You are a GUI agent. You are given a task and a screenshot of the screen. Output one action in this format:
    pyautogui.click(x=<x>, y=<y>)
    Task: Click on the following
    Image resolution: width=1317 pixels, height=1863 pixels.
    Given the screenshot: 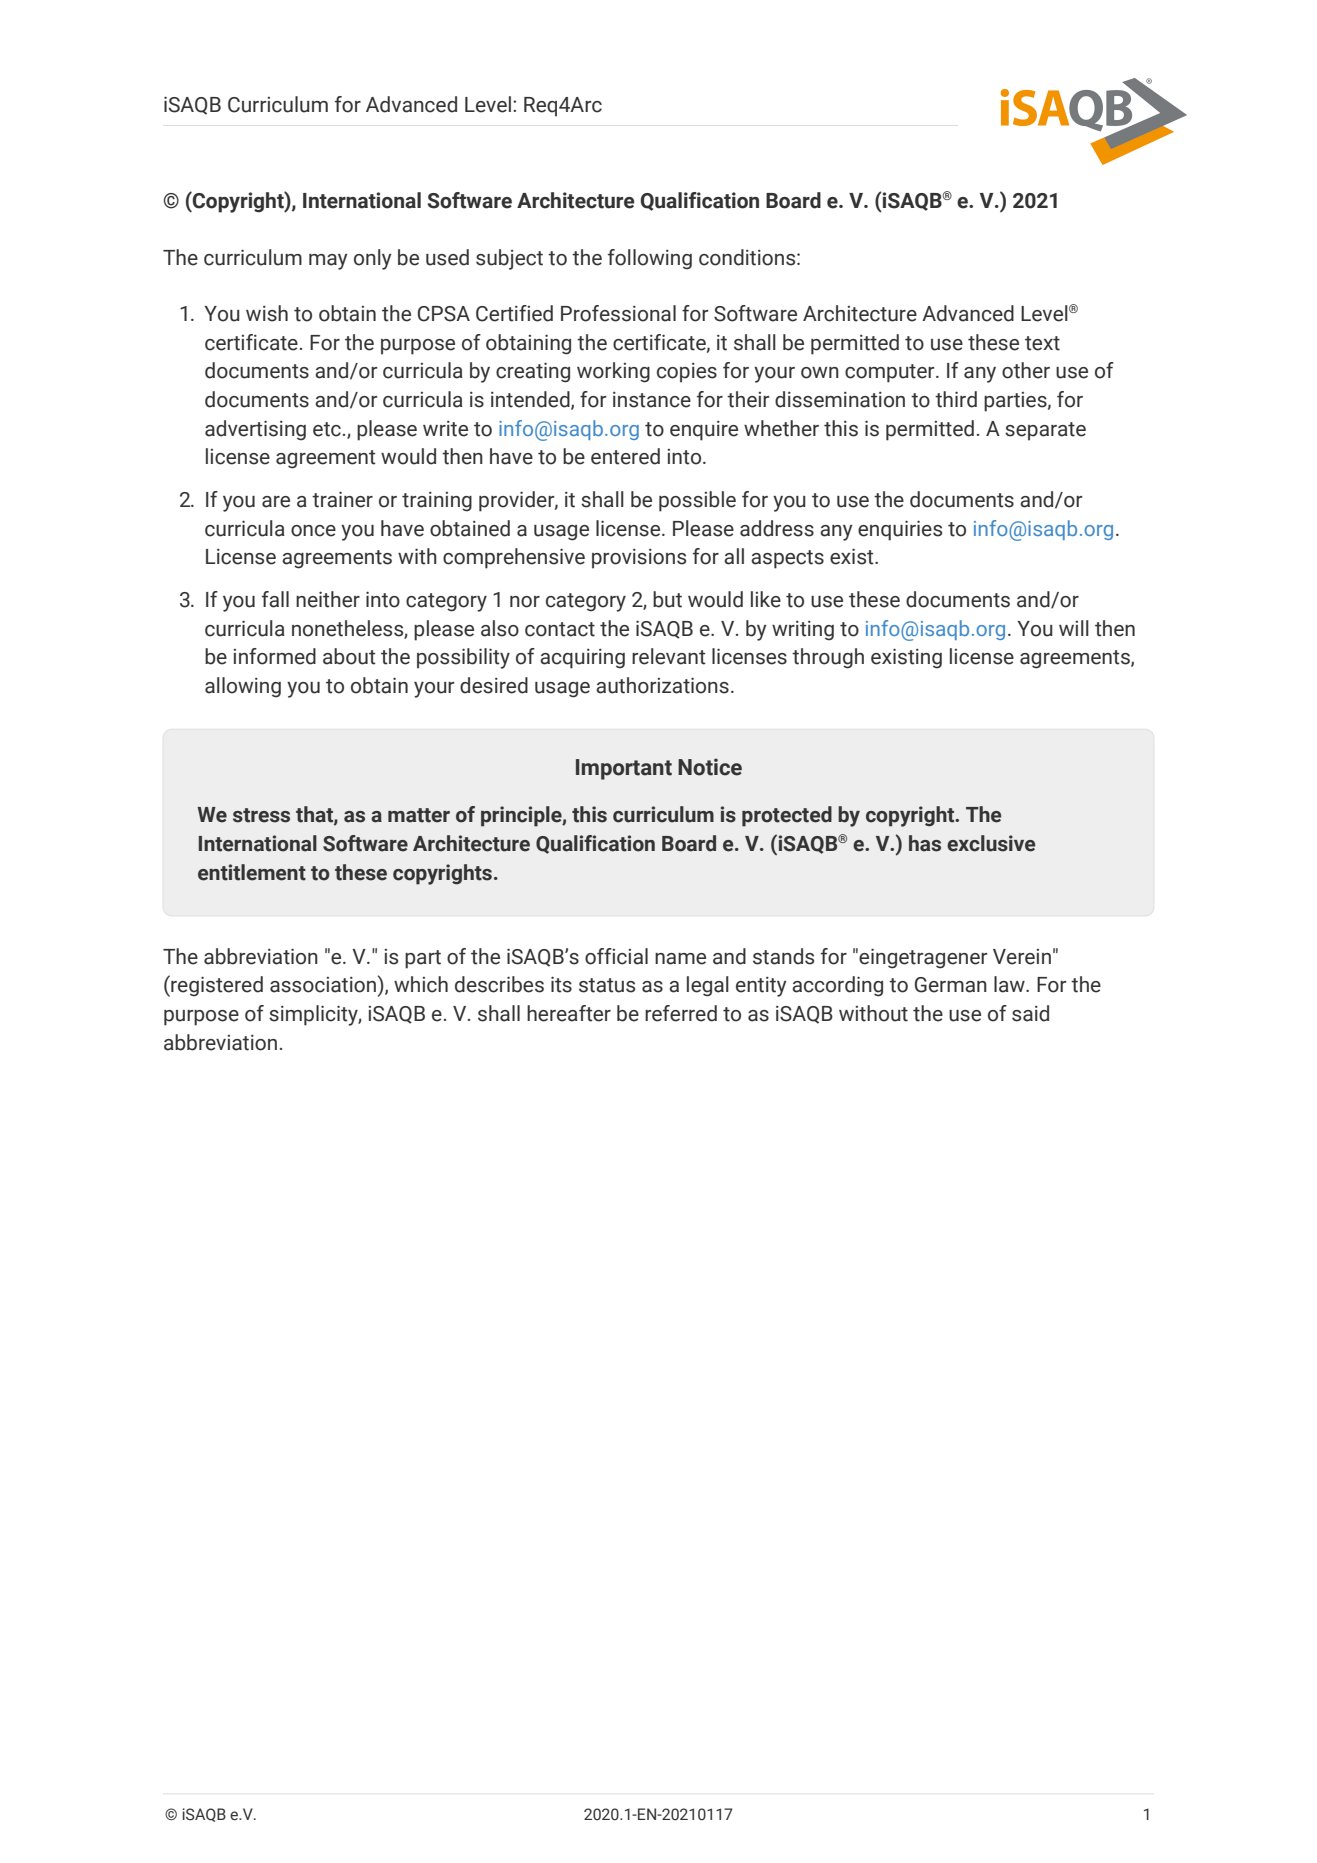 What is the action you would take?
    pyautogui.click(x=650, y=259)
